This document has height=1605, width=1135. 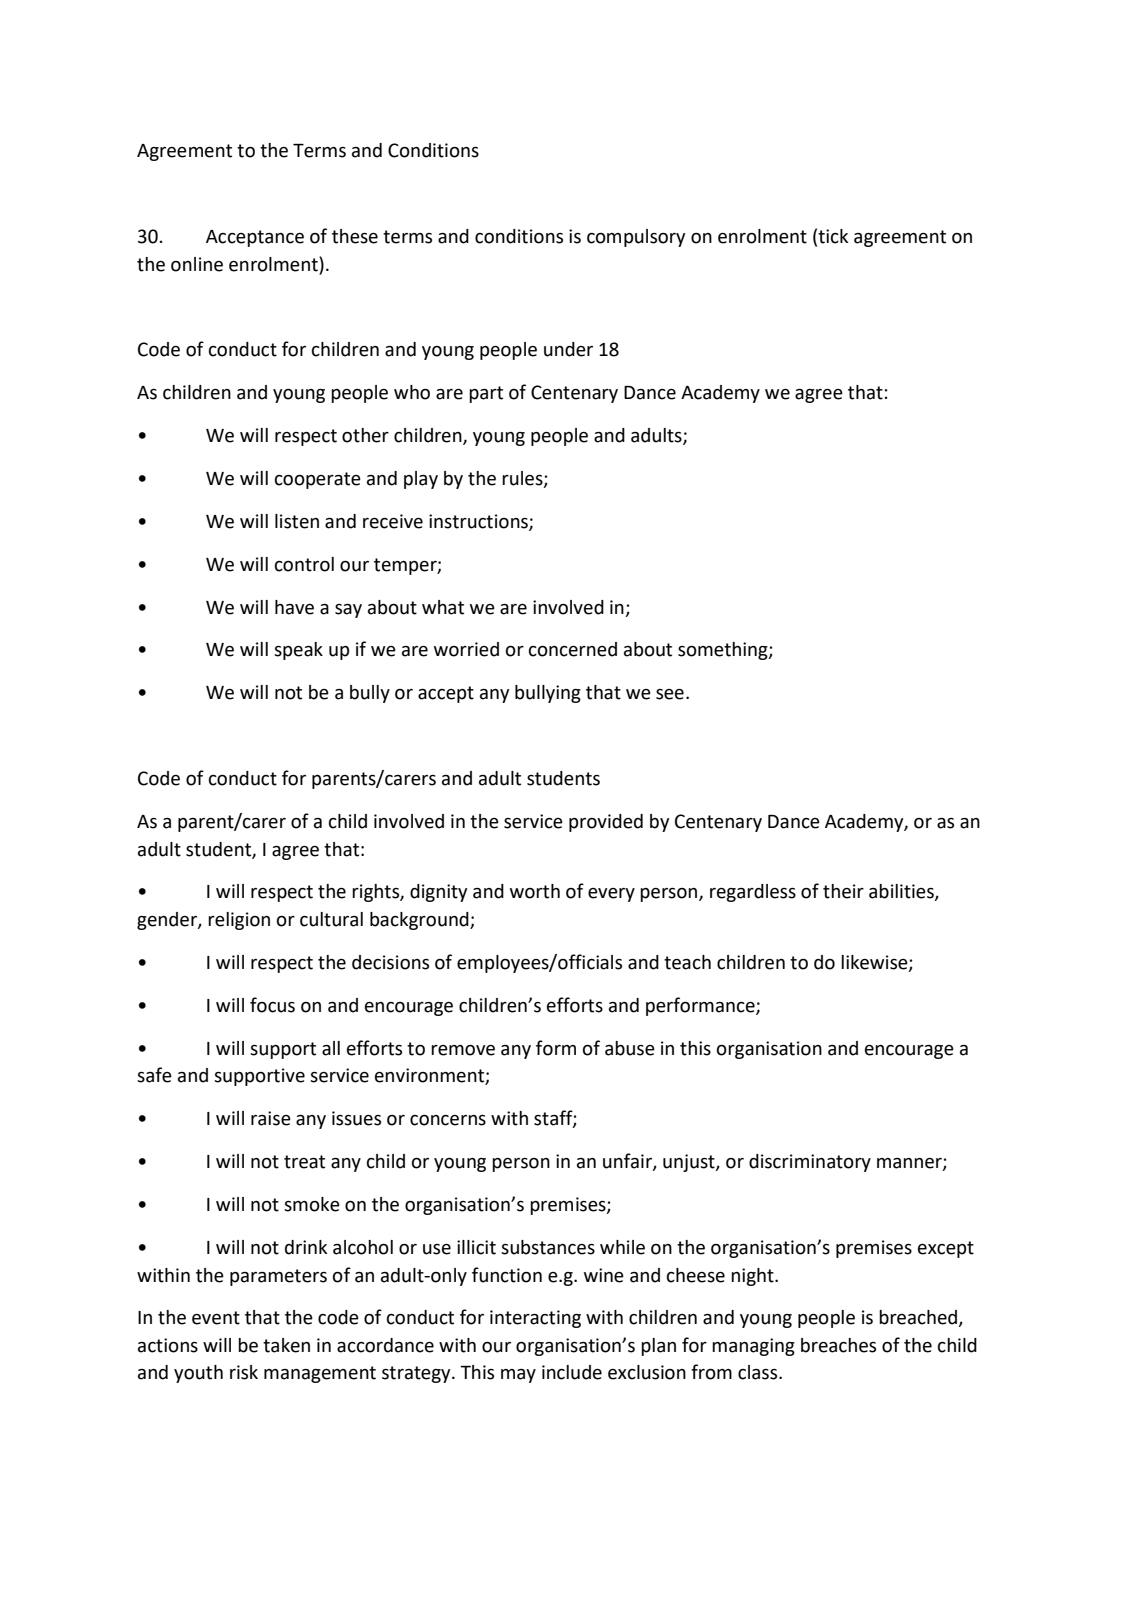 I want to click on provided, so click(x=606, y=823).
